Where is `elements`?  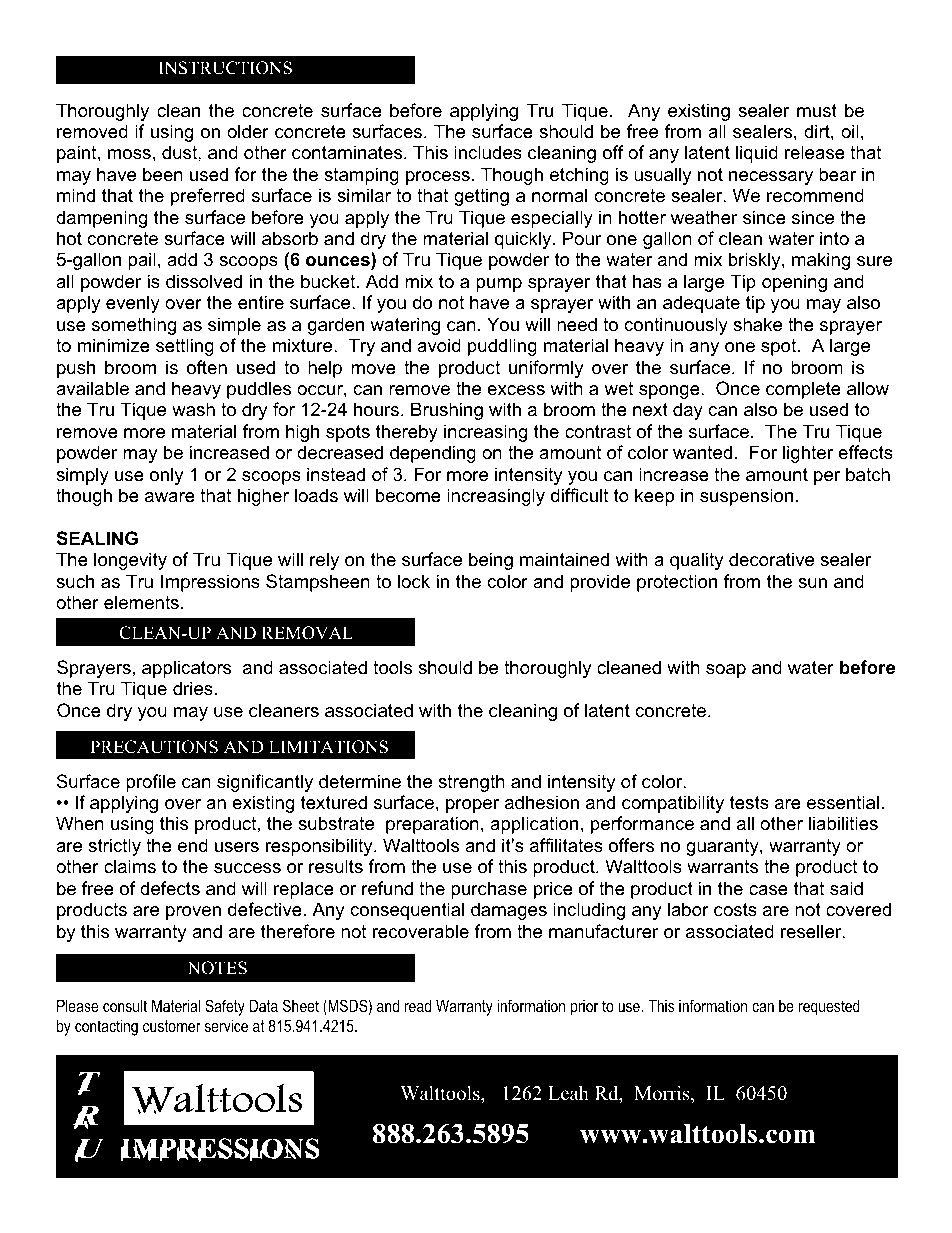 elements is located at coordinates (141, 602).
